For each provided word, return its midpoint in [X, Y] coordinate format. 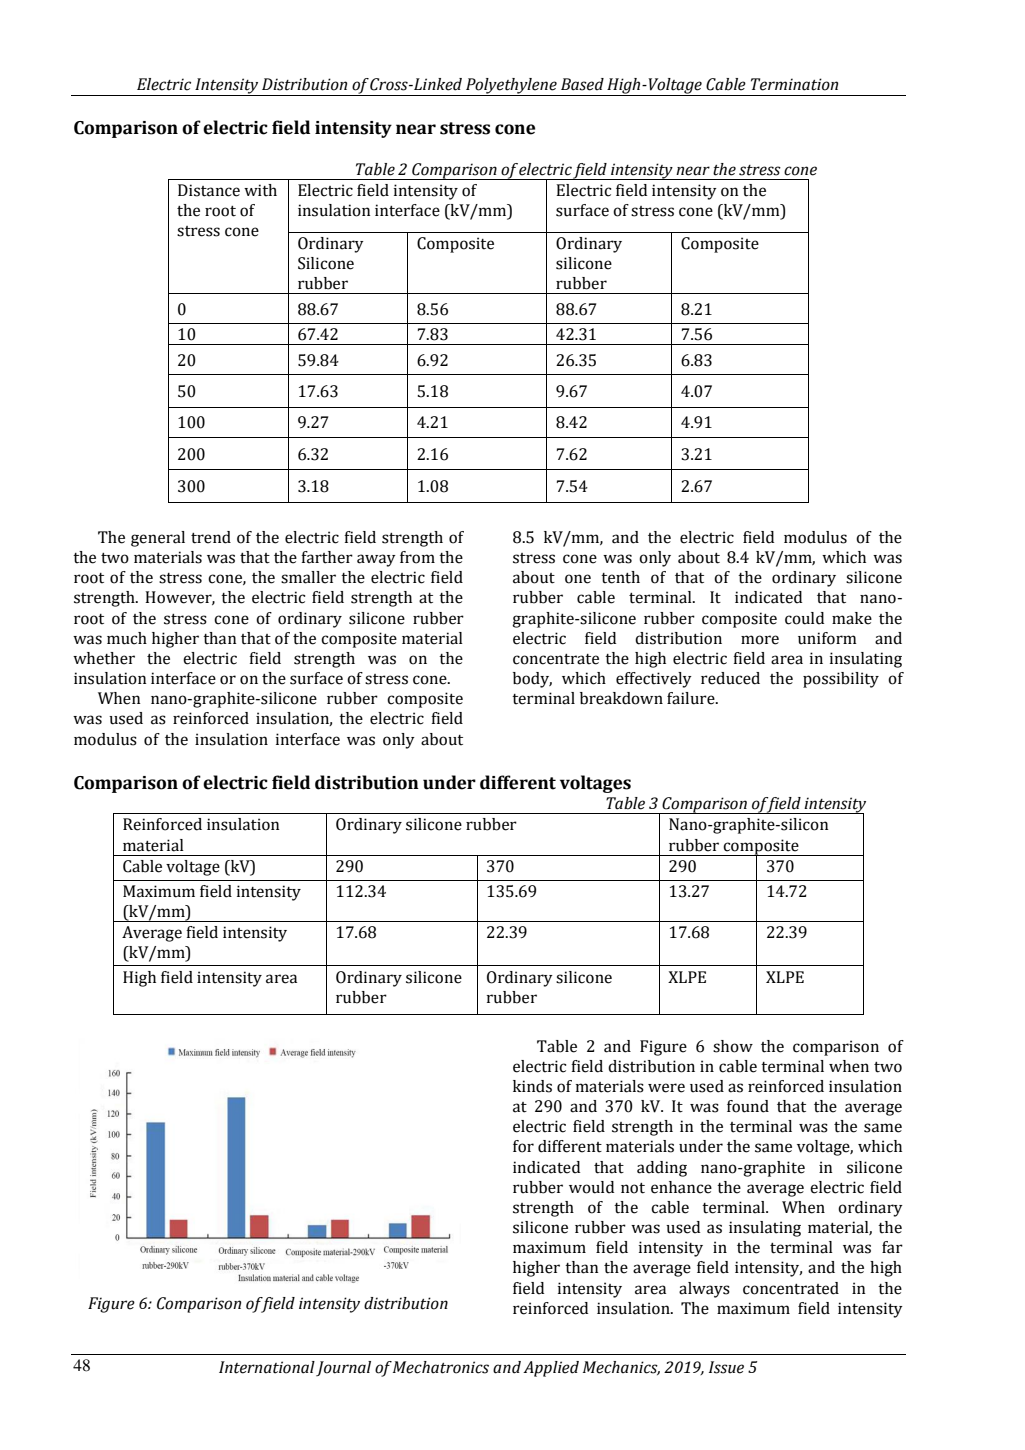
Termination [794, 84]
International [267, 1367]
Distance [209, 190]
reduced [730, 678]
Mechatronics [441, 1367]
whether [104, 658]
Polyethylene [511, 87]
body [532, 680]
